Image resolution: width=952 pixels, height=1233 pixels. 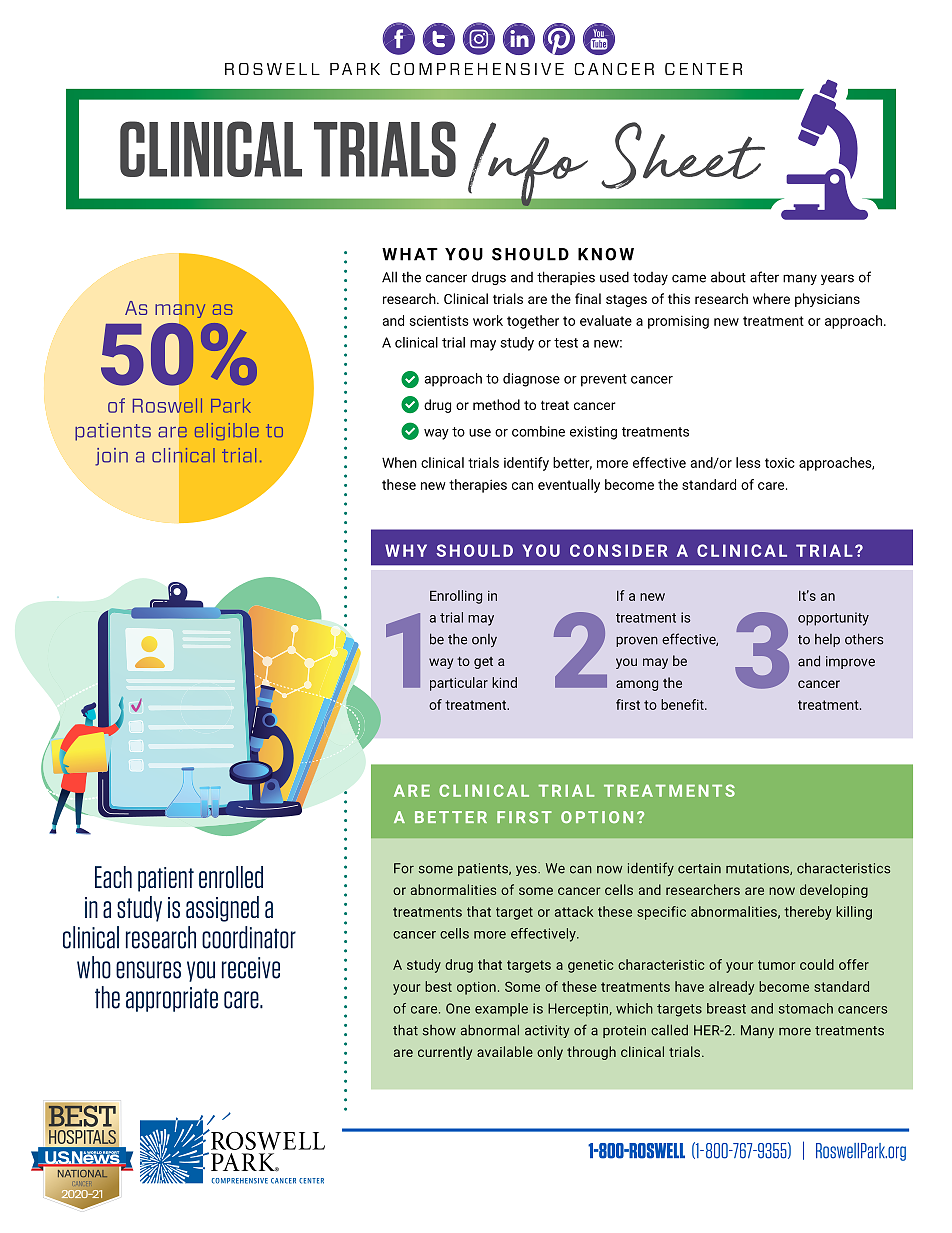 I want to click on work, so click(x=488, y=320).
